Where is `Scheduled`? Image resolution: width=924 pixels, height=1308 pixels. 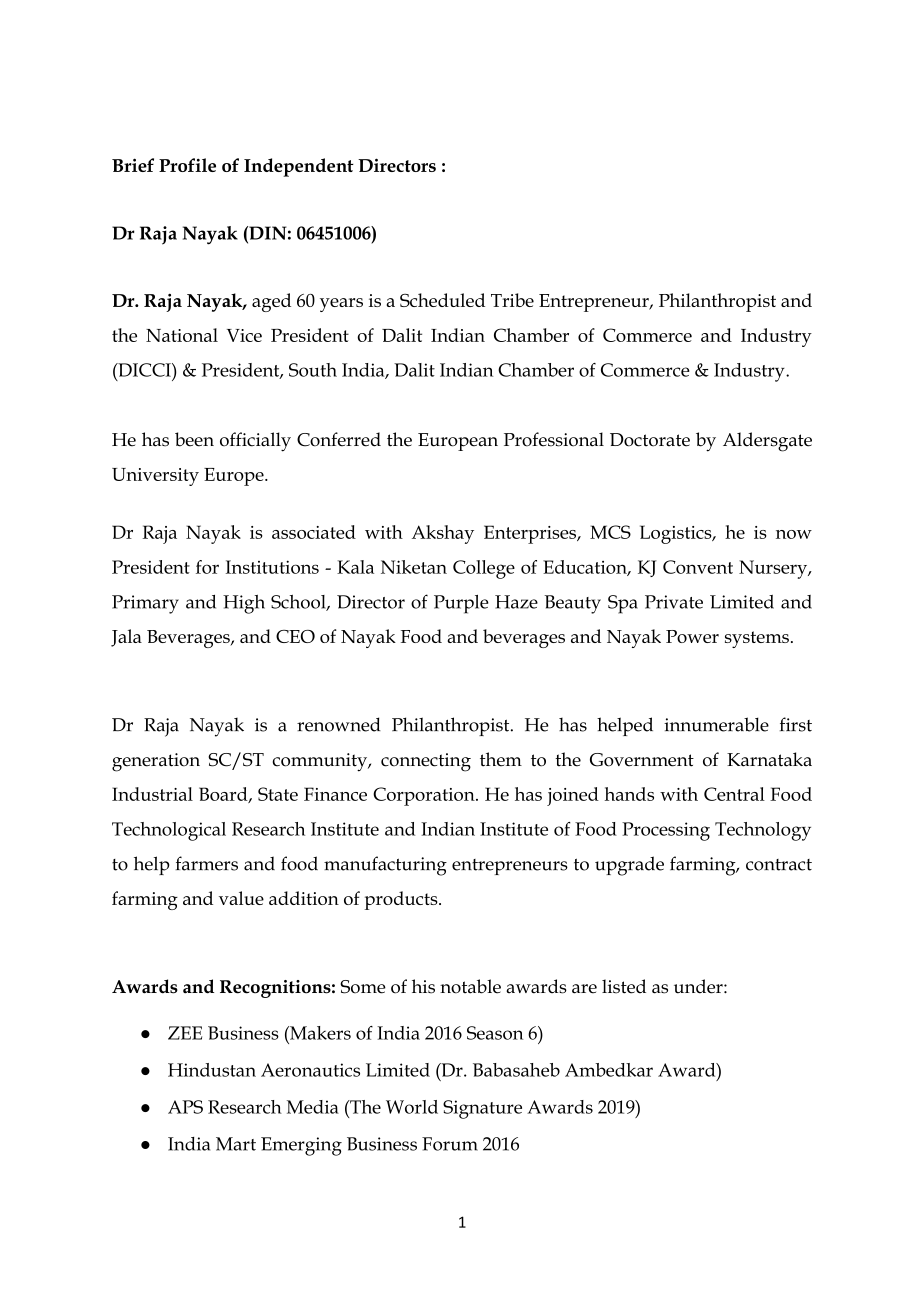
Scheduled is located at coordinates (442, 300).
